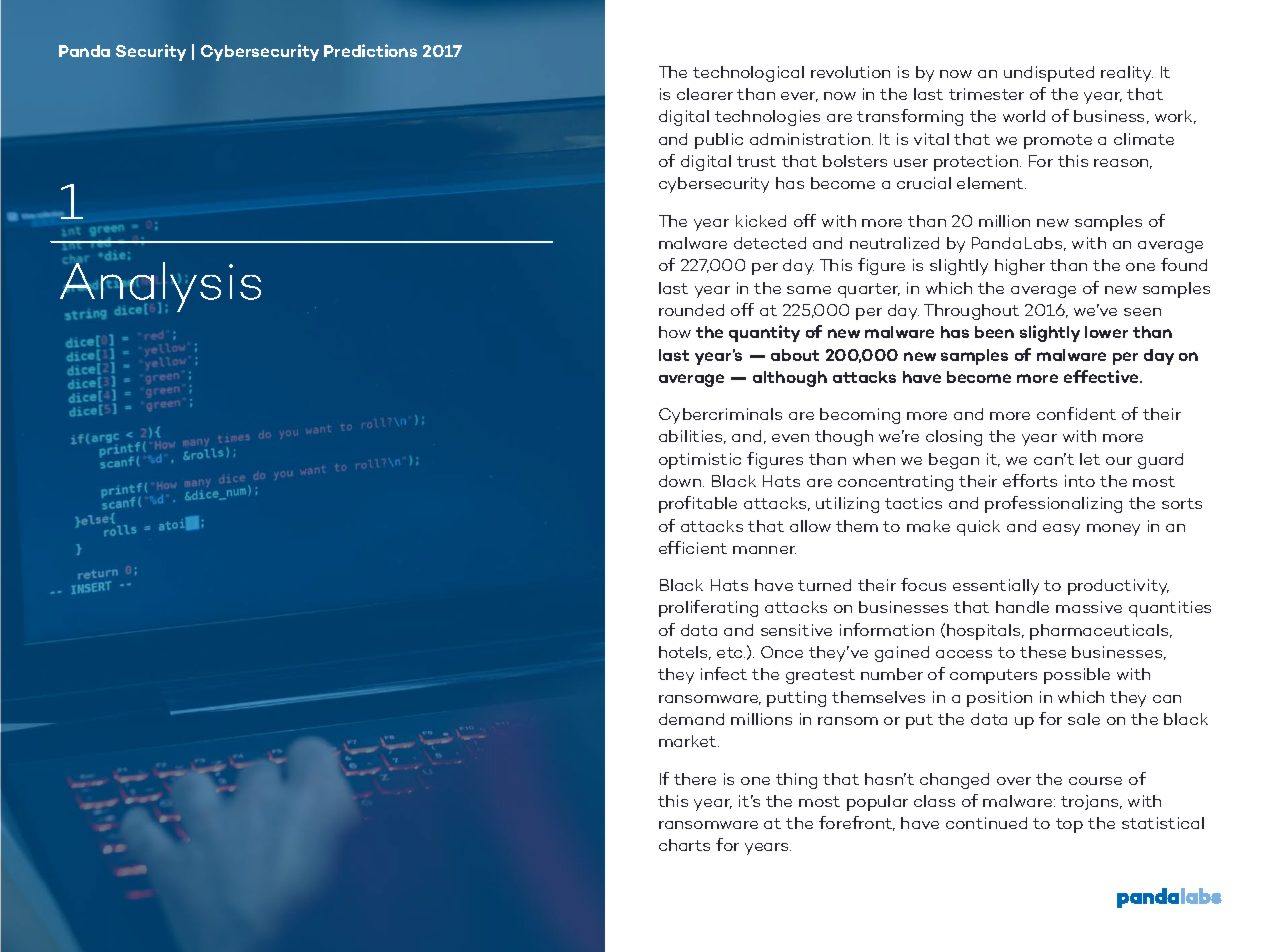  I want to click on charts, so click(684, 845).
